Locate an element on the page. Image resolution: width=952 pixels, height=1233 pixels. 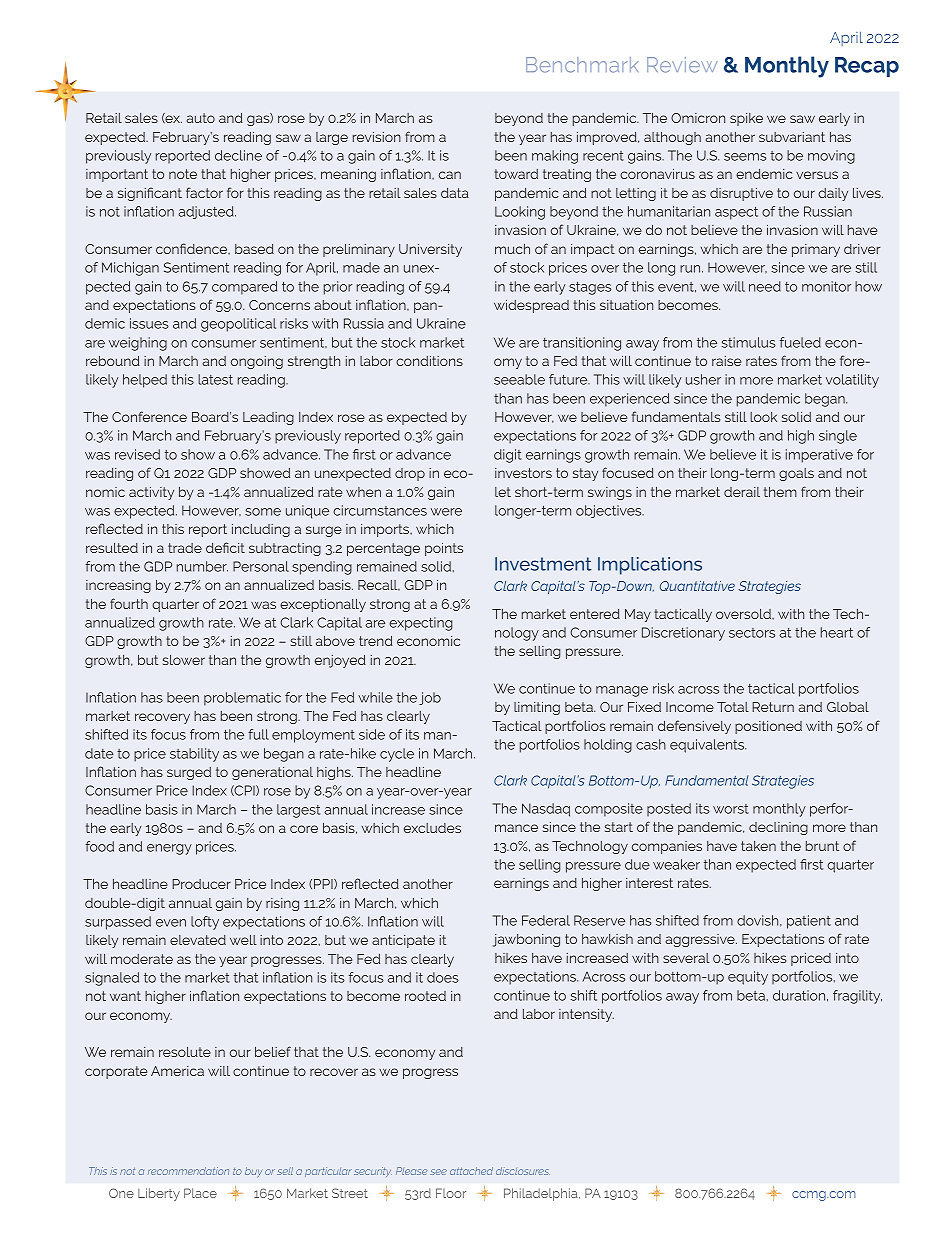
auto is located at coordinates (201, 118).
